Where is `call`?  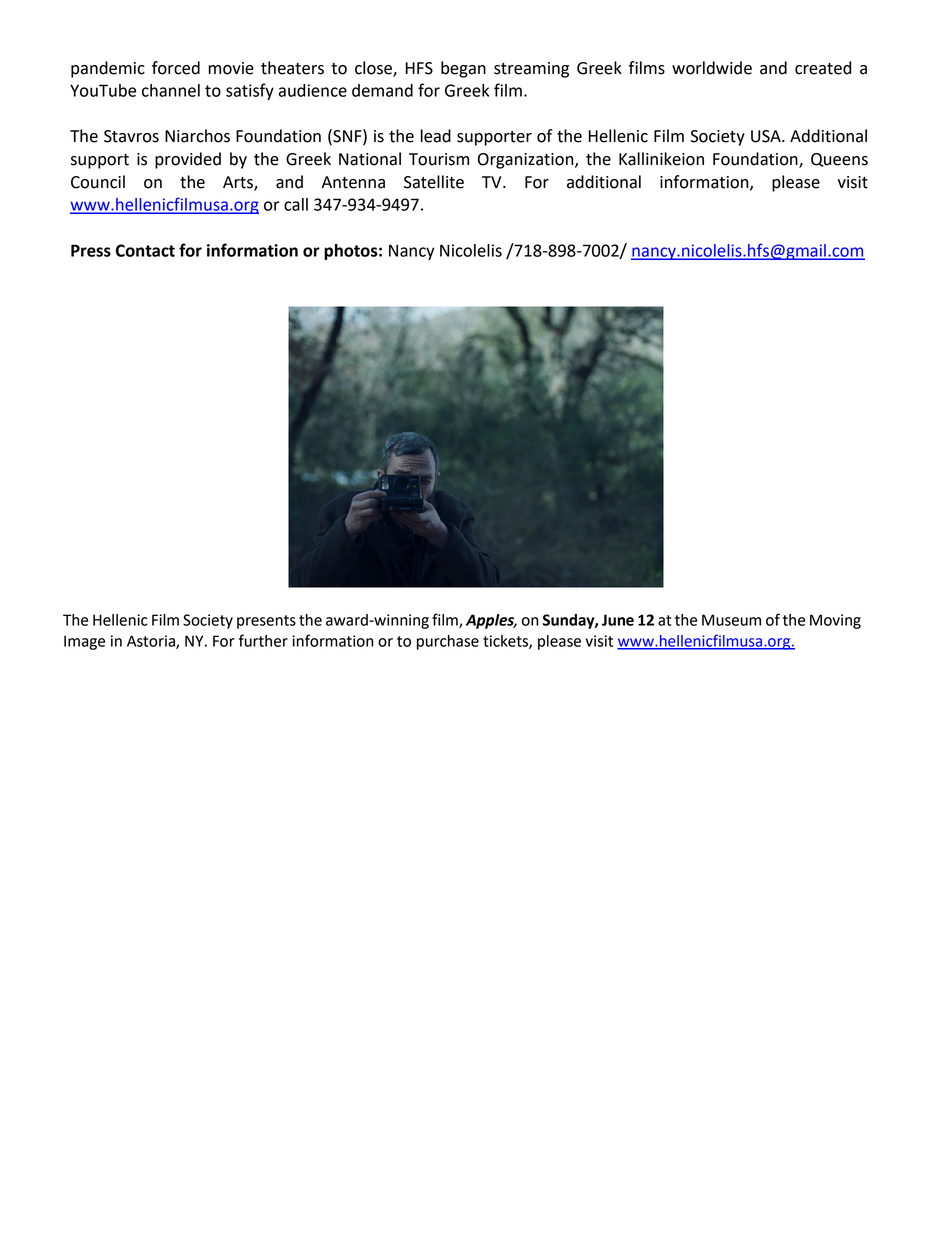 call is located at coordinates (296, 204).
